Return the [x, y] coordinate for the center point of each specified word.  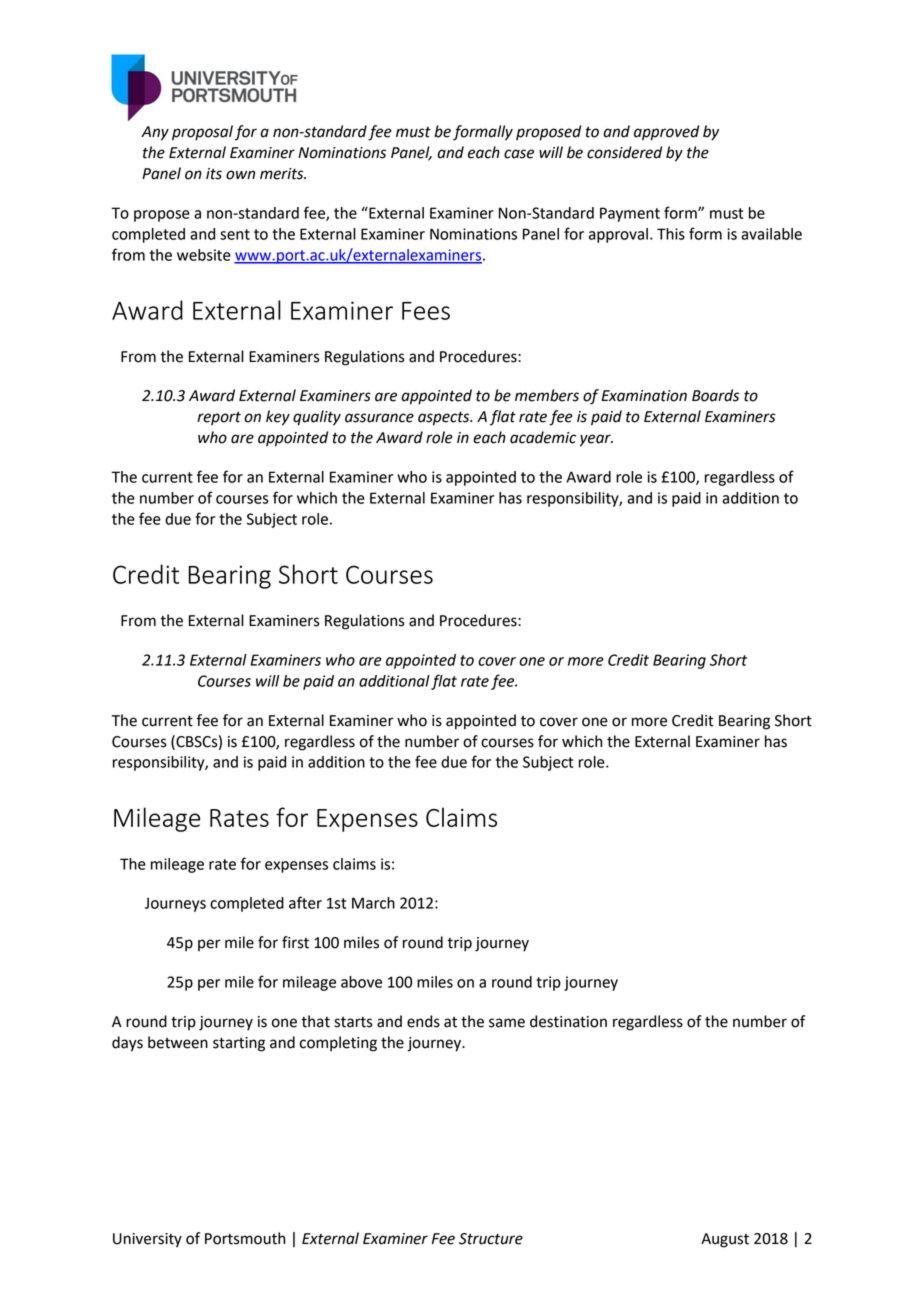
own [240, 175]
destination [568, 1021]
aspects [445, 418]
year [596, 440]
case [519, 154]
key [278, 418]
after [305, 902]
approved [666, 133]
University [147, 1240]
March [373, 903]
